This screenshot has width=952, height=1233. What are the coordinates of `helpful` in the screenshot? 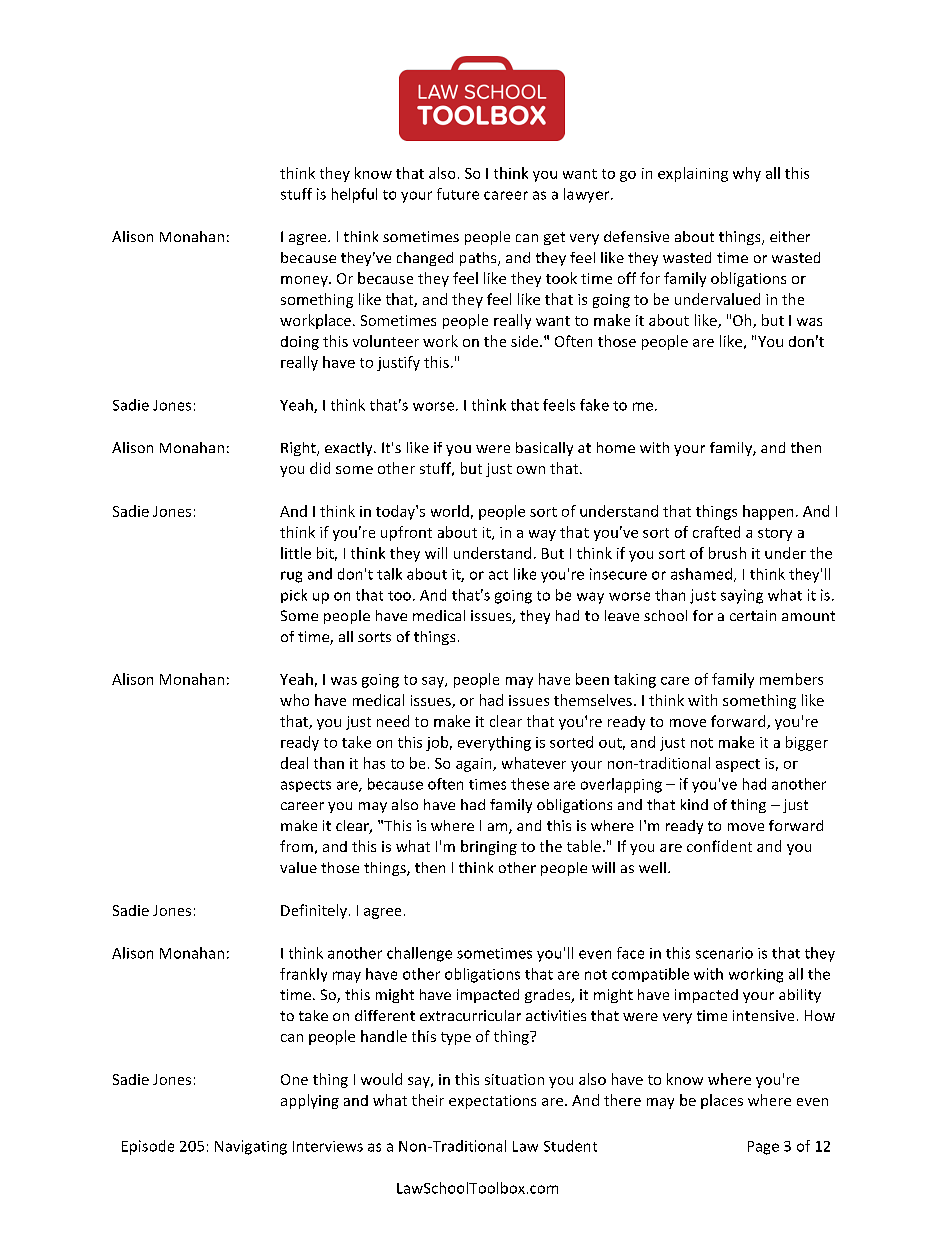 It's located at (354, 195).
